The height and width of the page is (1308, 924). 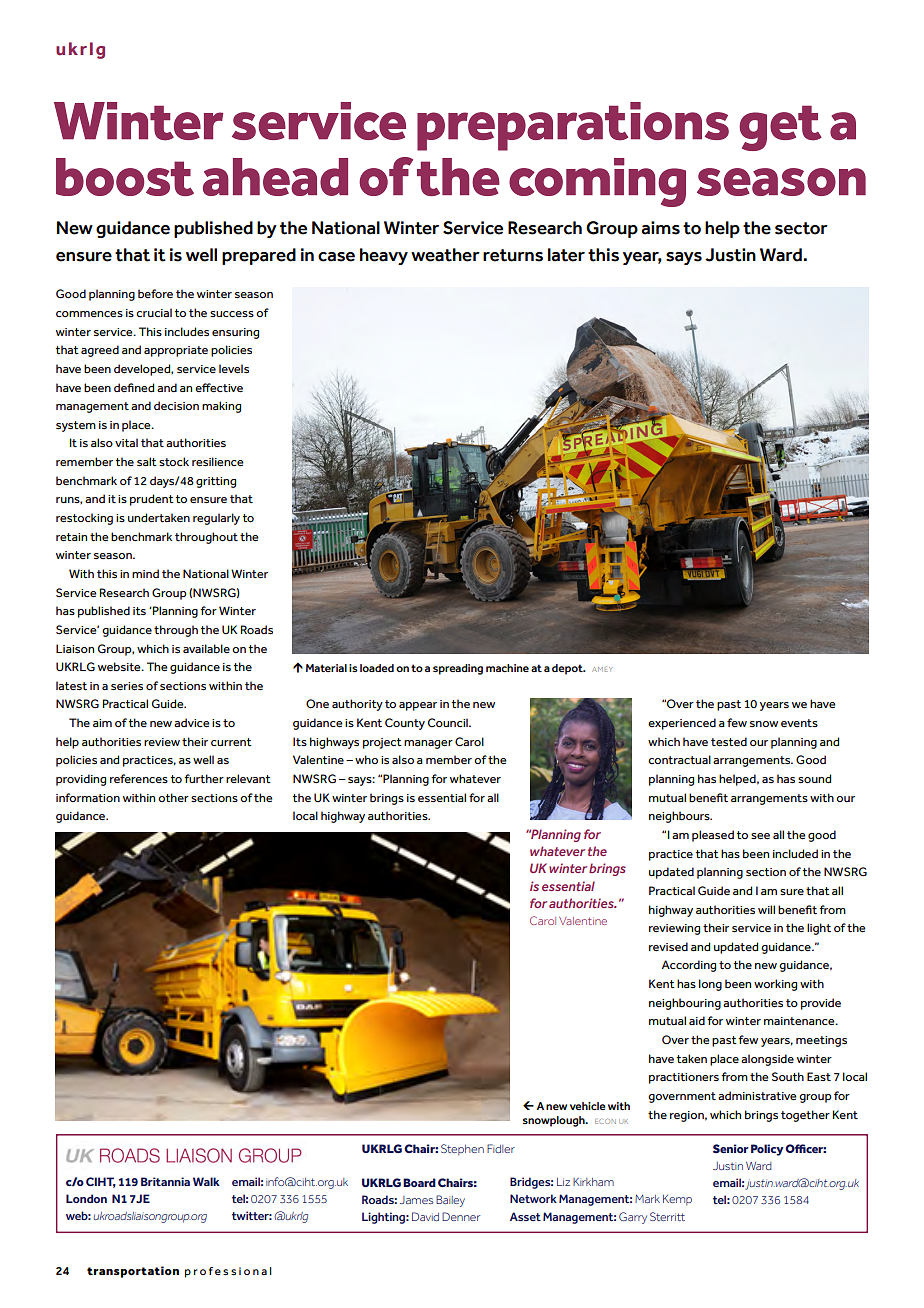 I want to click on boost, so click(x=125, y=177).
